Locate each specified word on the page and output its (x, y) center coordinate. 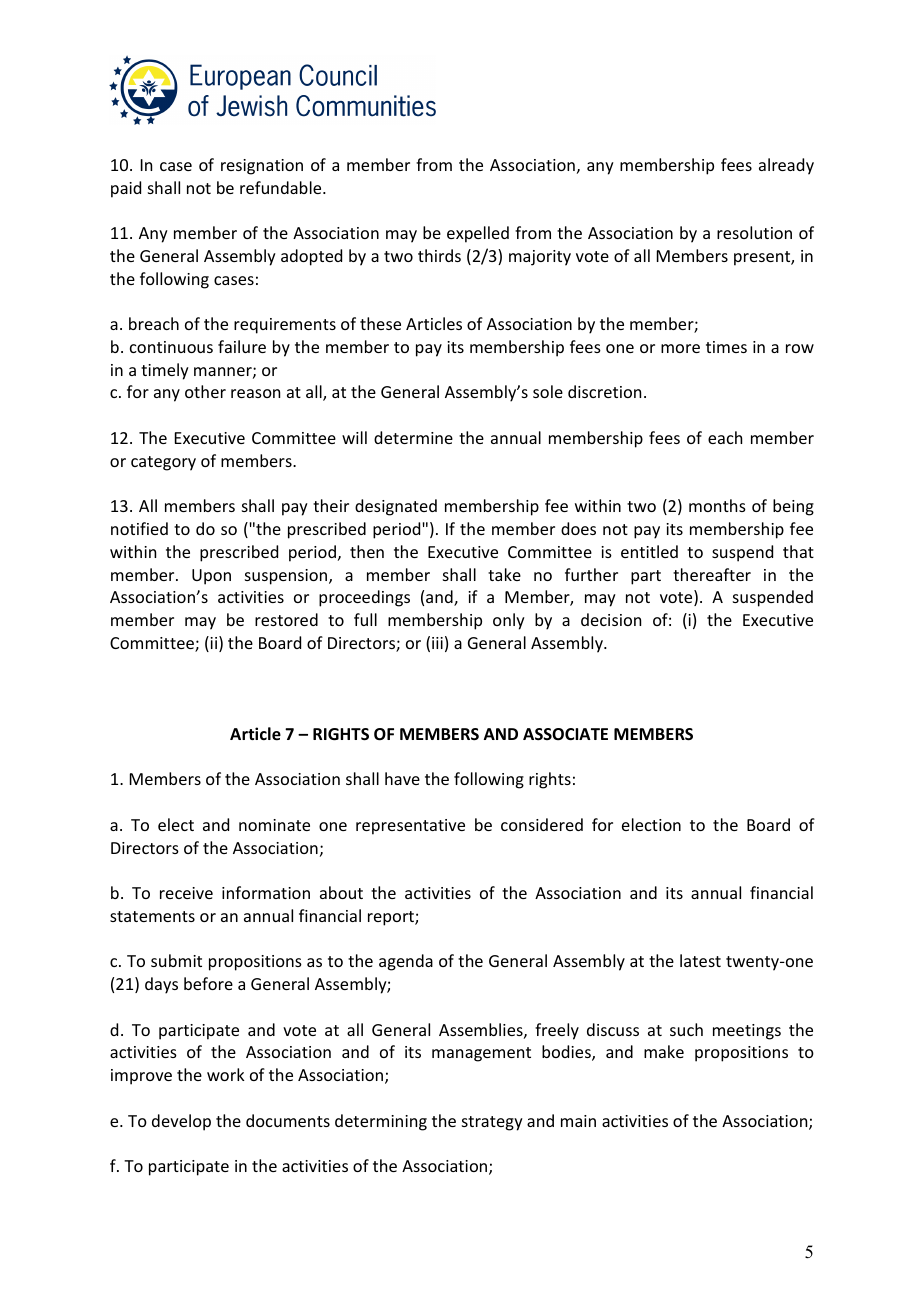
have (402, 778)
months (717, 505)
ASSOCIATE (565, 734)
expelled (478, 234)
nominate (274, 825)
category (163, 463)
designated (396, 507)
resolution (754, 232)
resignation (262, 167)
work (226, 1074)
